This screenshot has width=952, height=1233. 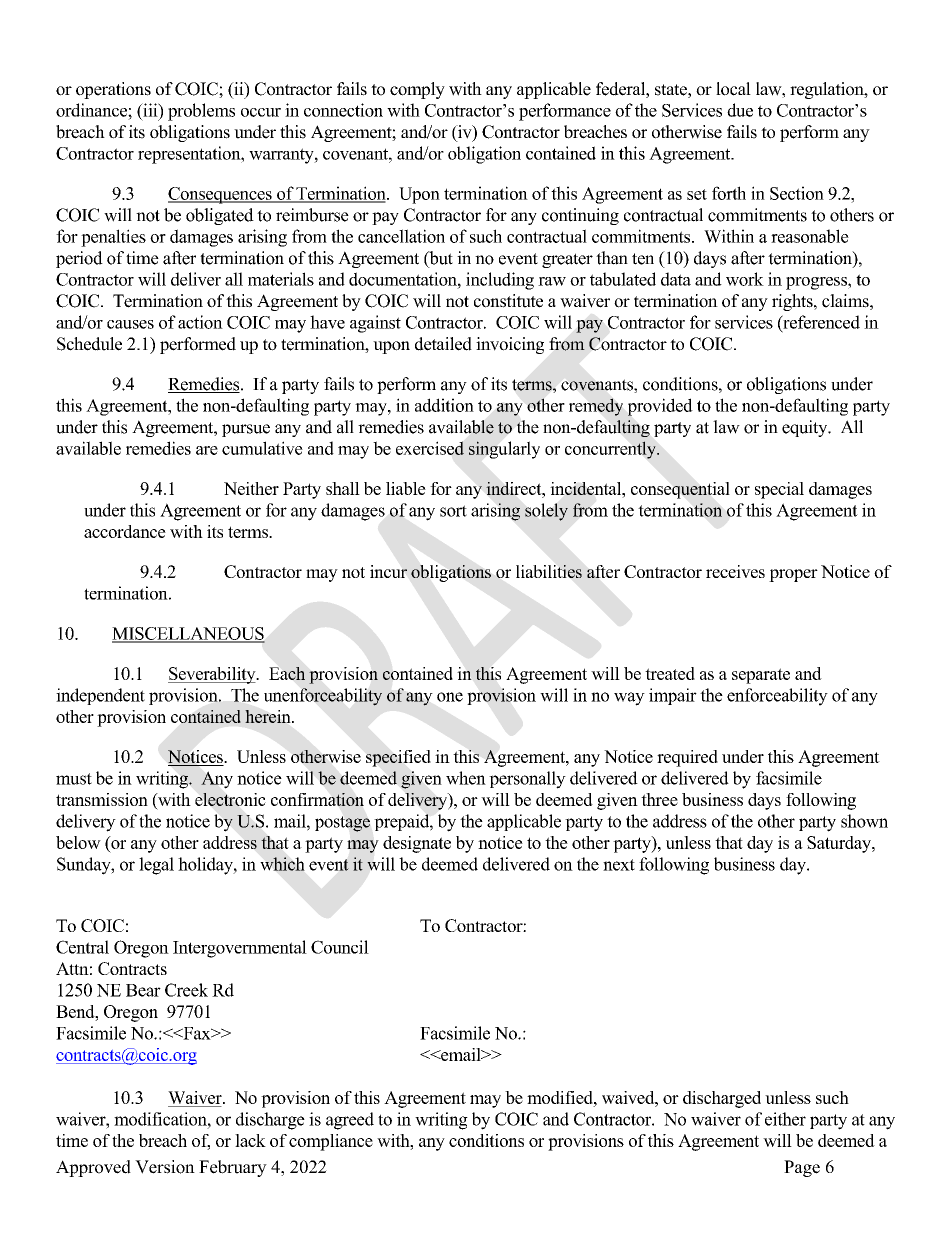 What do you see at coordinates (779, 490) in the screenshot?
I see `special` at bounding box center [779, 490].
